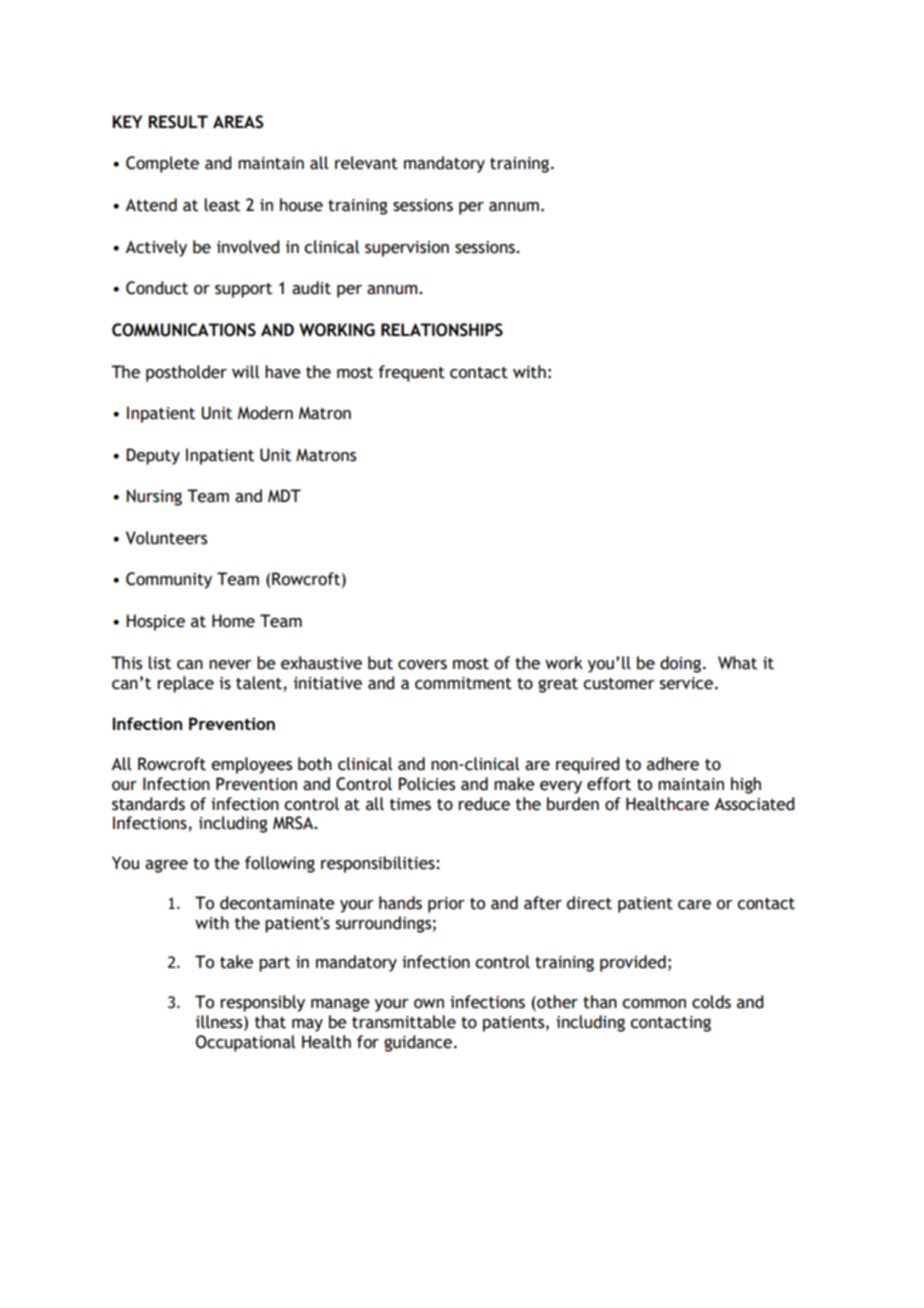  Describe the element at coordinates (153, 456) in the page. I see `Deputy` at that location.
